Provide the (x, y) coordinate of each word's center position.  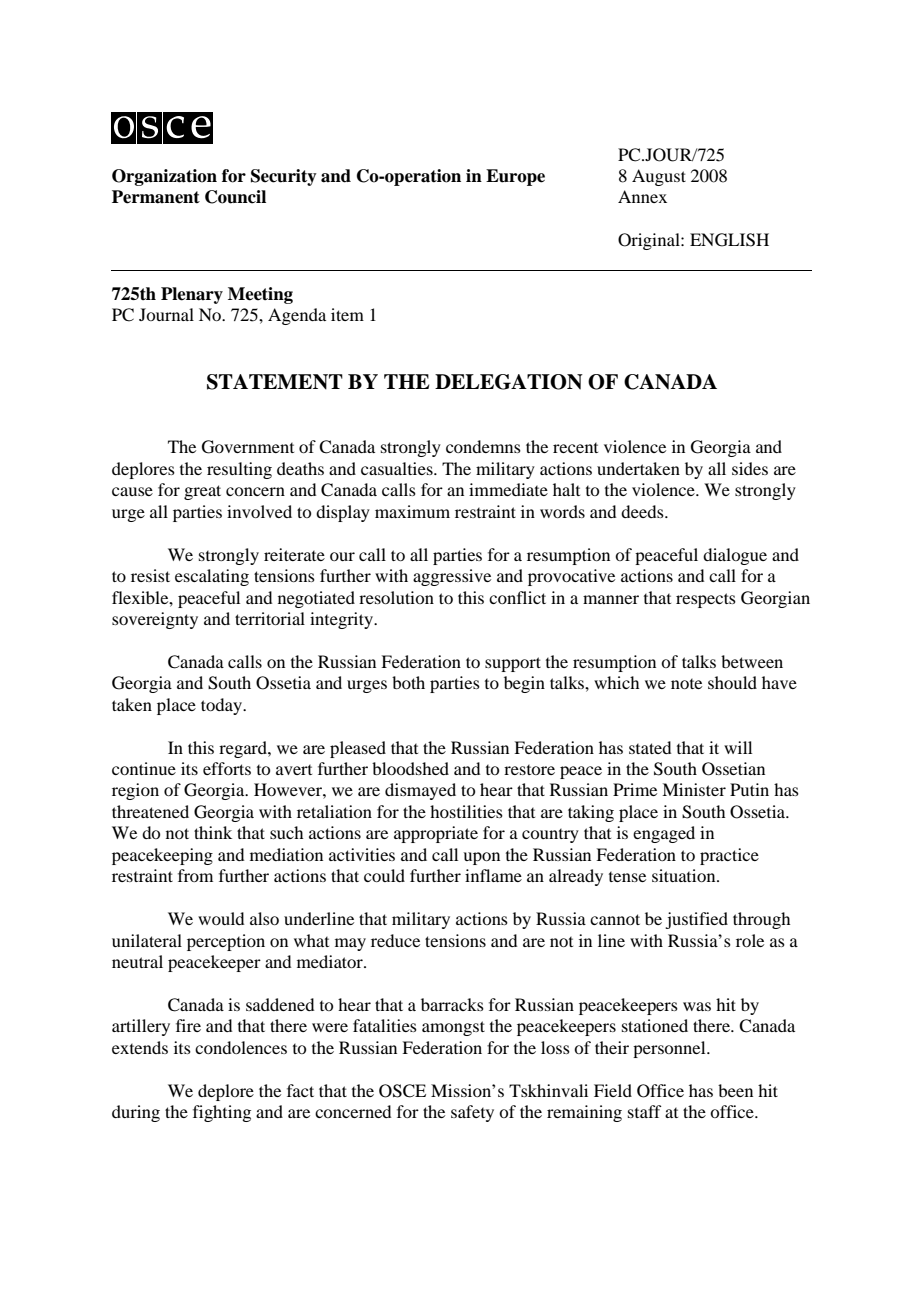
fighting (222, 1113)
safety (472, 1113)
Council (235, 197)
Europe (515, 177)
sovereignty (155, 620)
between (752, 661)
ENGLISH (729, 240)
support (513, 664)
